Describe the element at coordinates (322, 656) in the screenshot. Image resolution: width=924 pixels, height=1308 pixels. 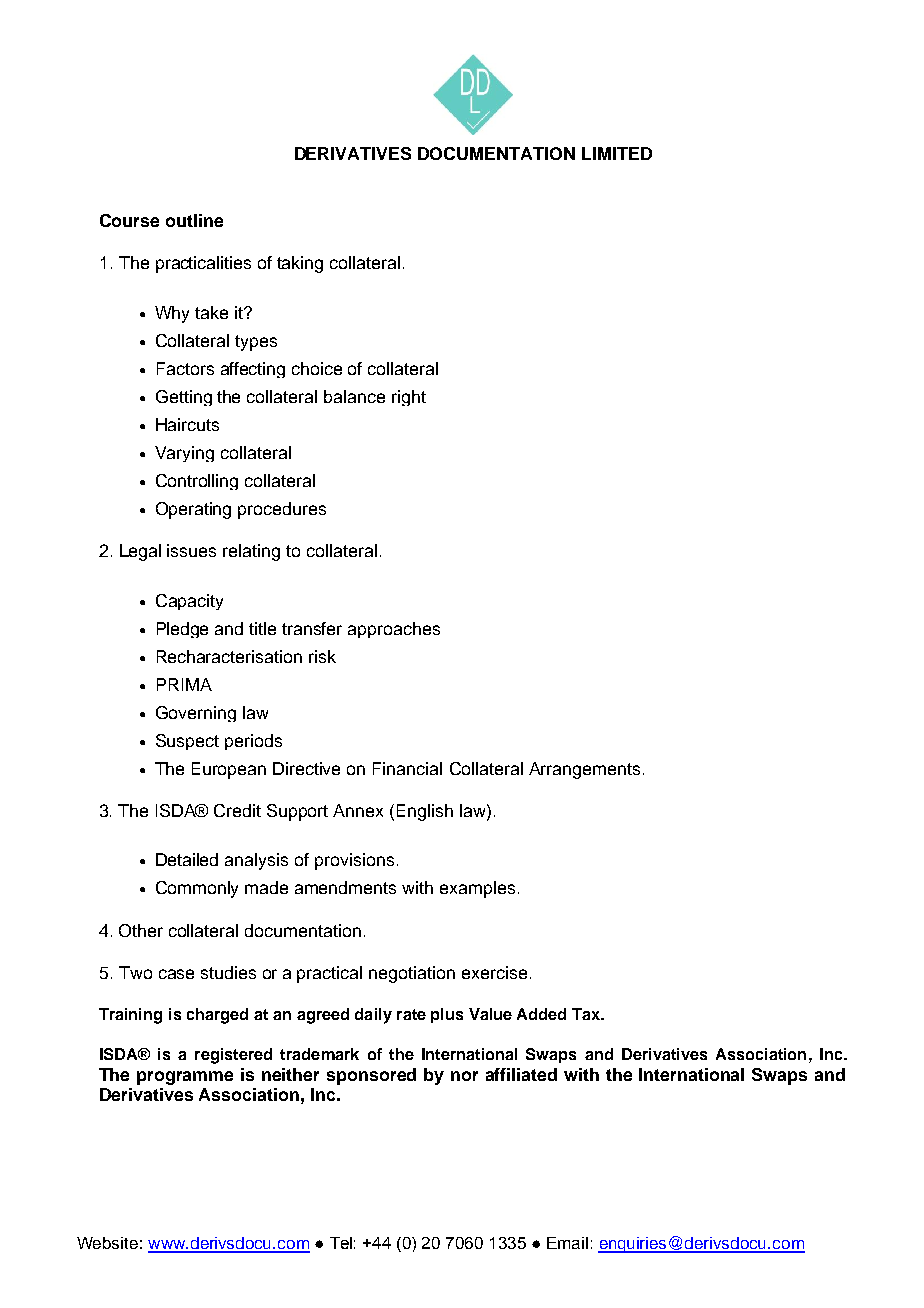
I see `risk` at that location.
